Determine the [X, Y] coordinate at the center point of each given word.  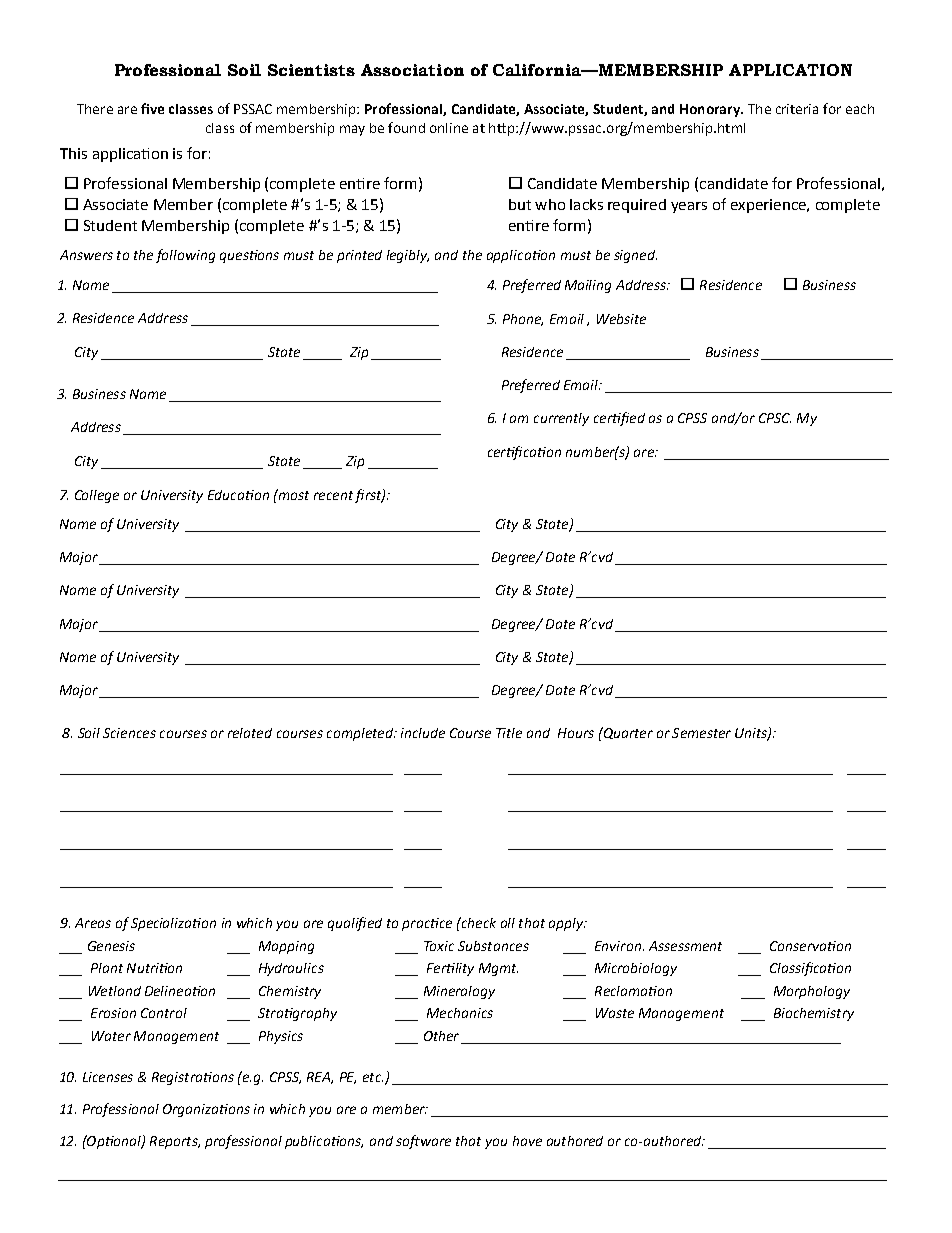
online [449, 128]
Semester [701, 733]
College [97, 496]
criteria [797, 109]
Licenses [108, 1077]
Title [509, 733]
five [152, 108]
